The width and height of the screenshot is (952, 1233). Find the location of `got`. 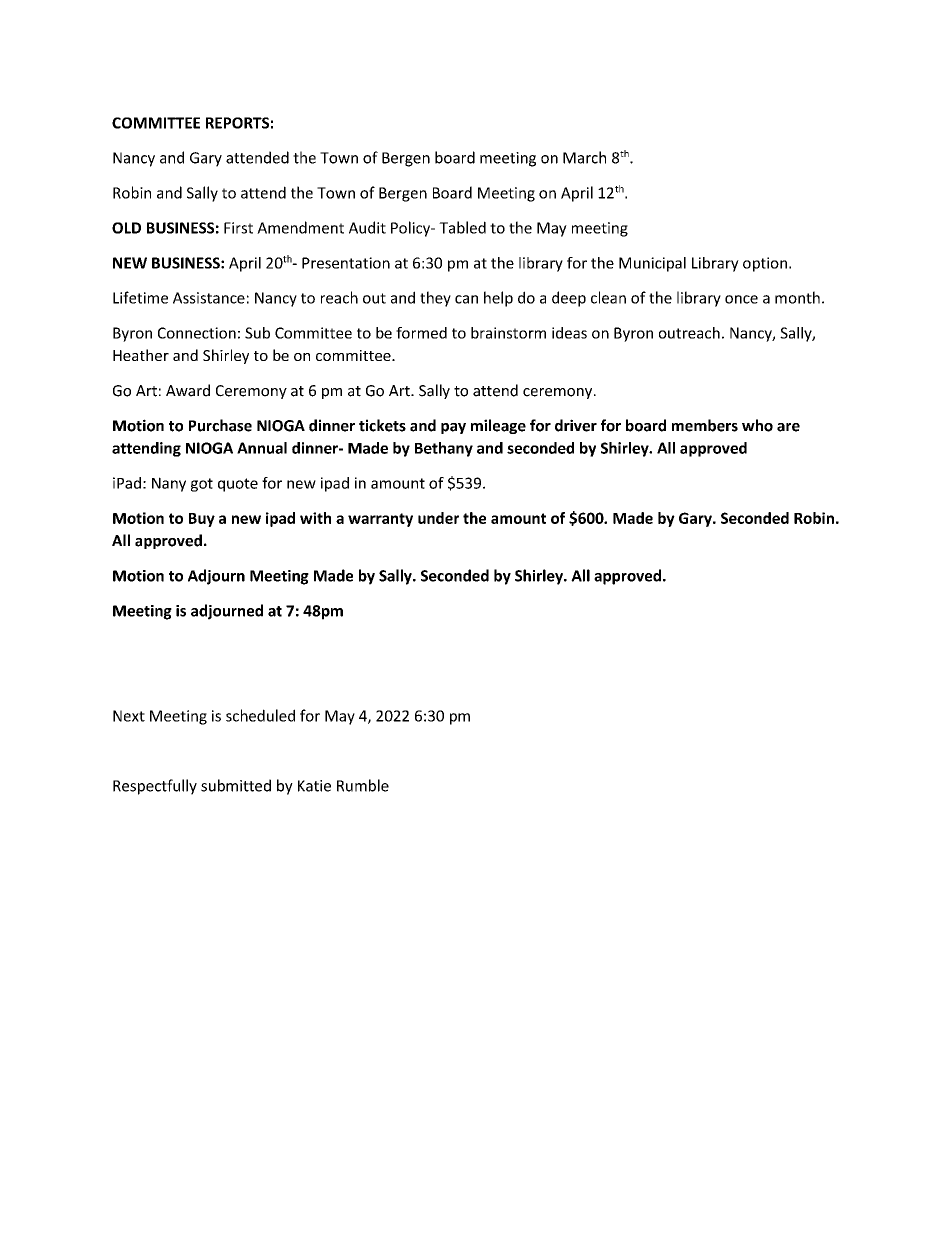

got is located at coordinates (202, 485).
